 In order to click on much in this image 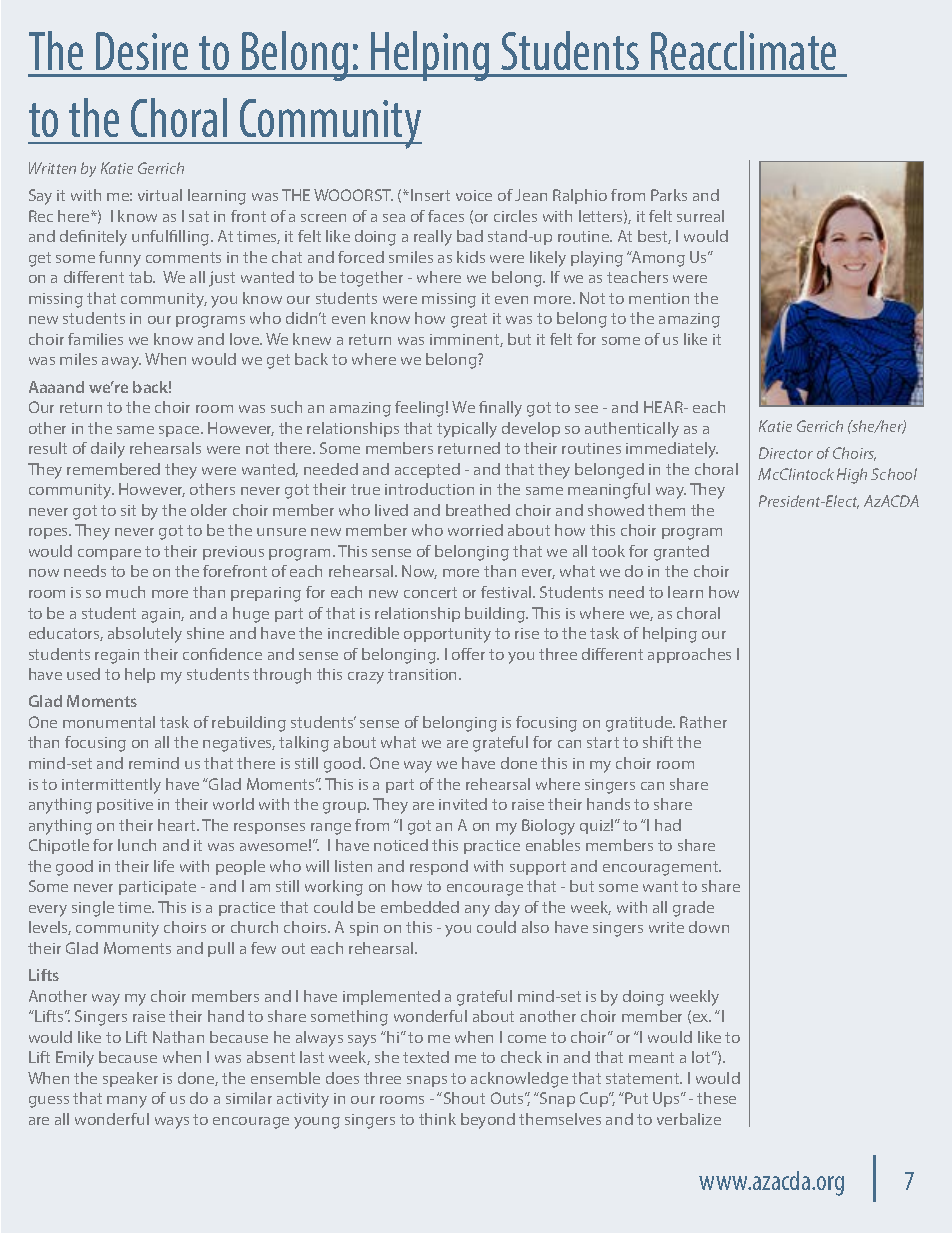, I will do `click(125, 592)`.
